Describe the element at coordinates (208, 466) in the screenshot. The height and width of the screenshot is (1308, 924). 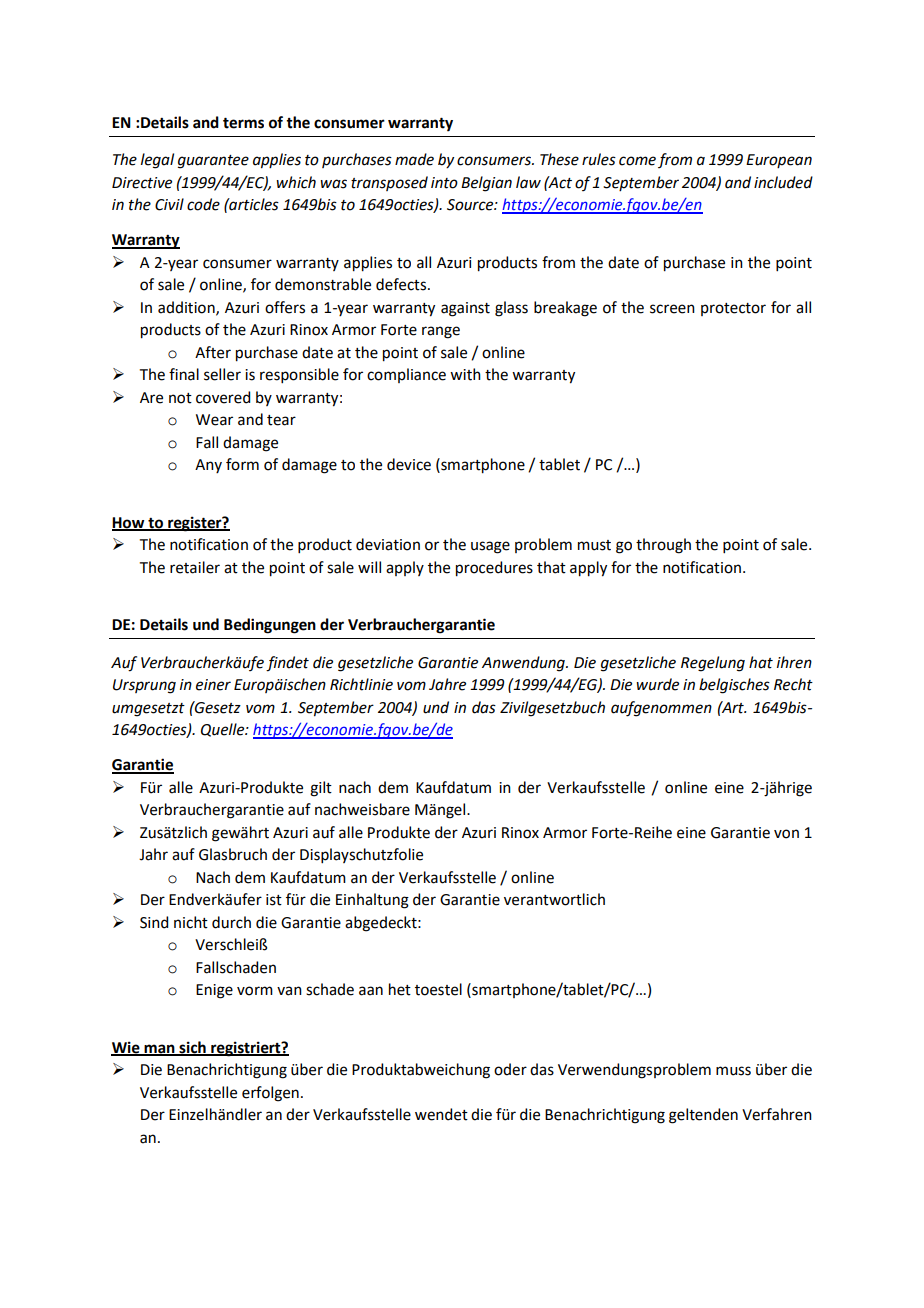
I see `Any` at that location.
